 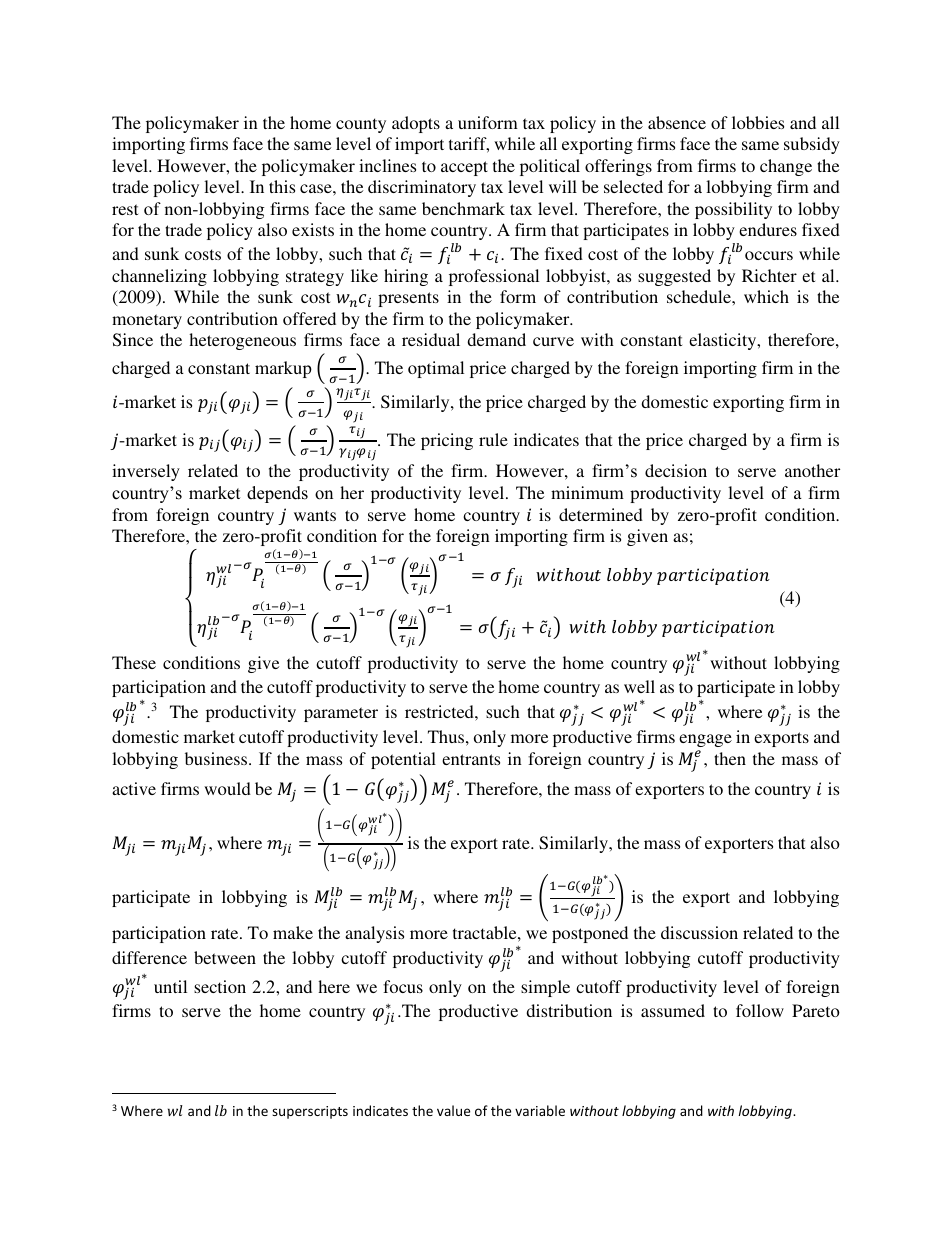 What do you see at coordinates (134, 662) in the screenshot?
I see `These` at bounding box center [134, 662].
